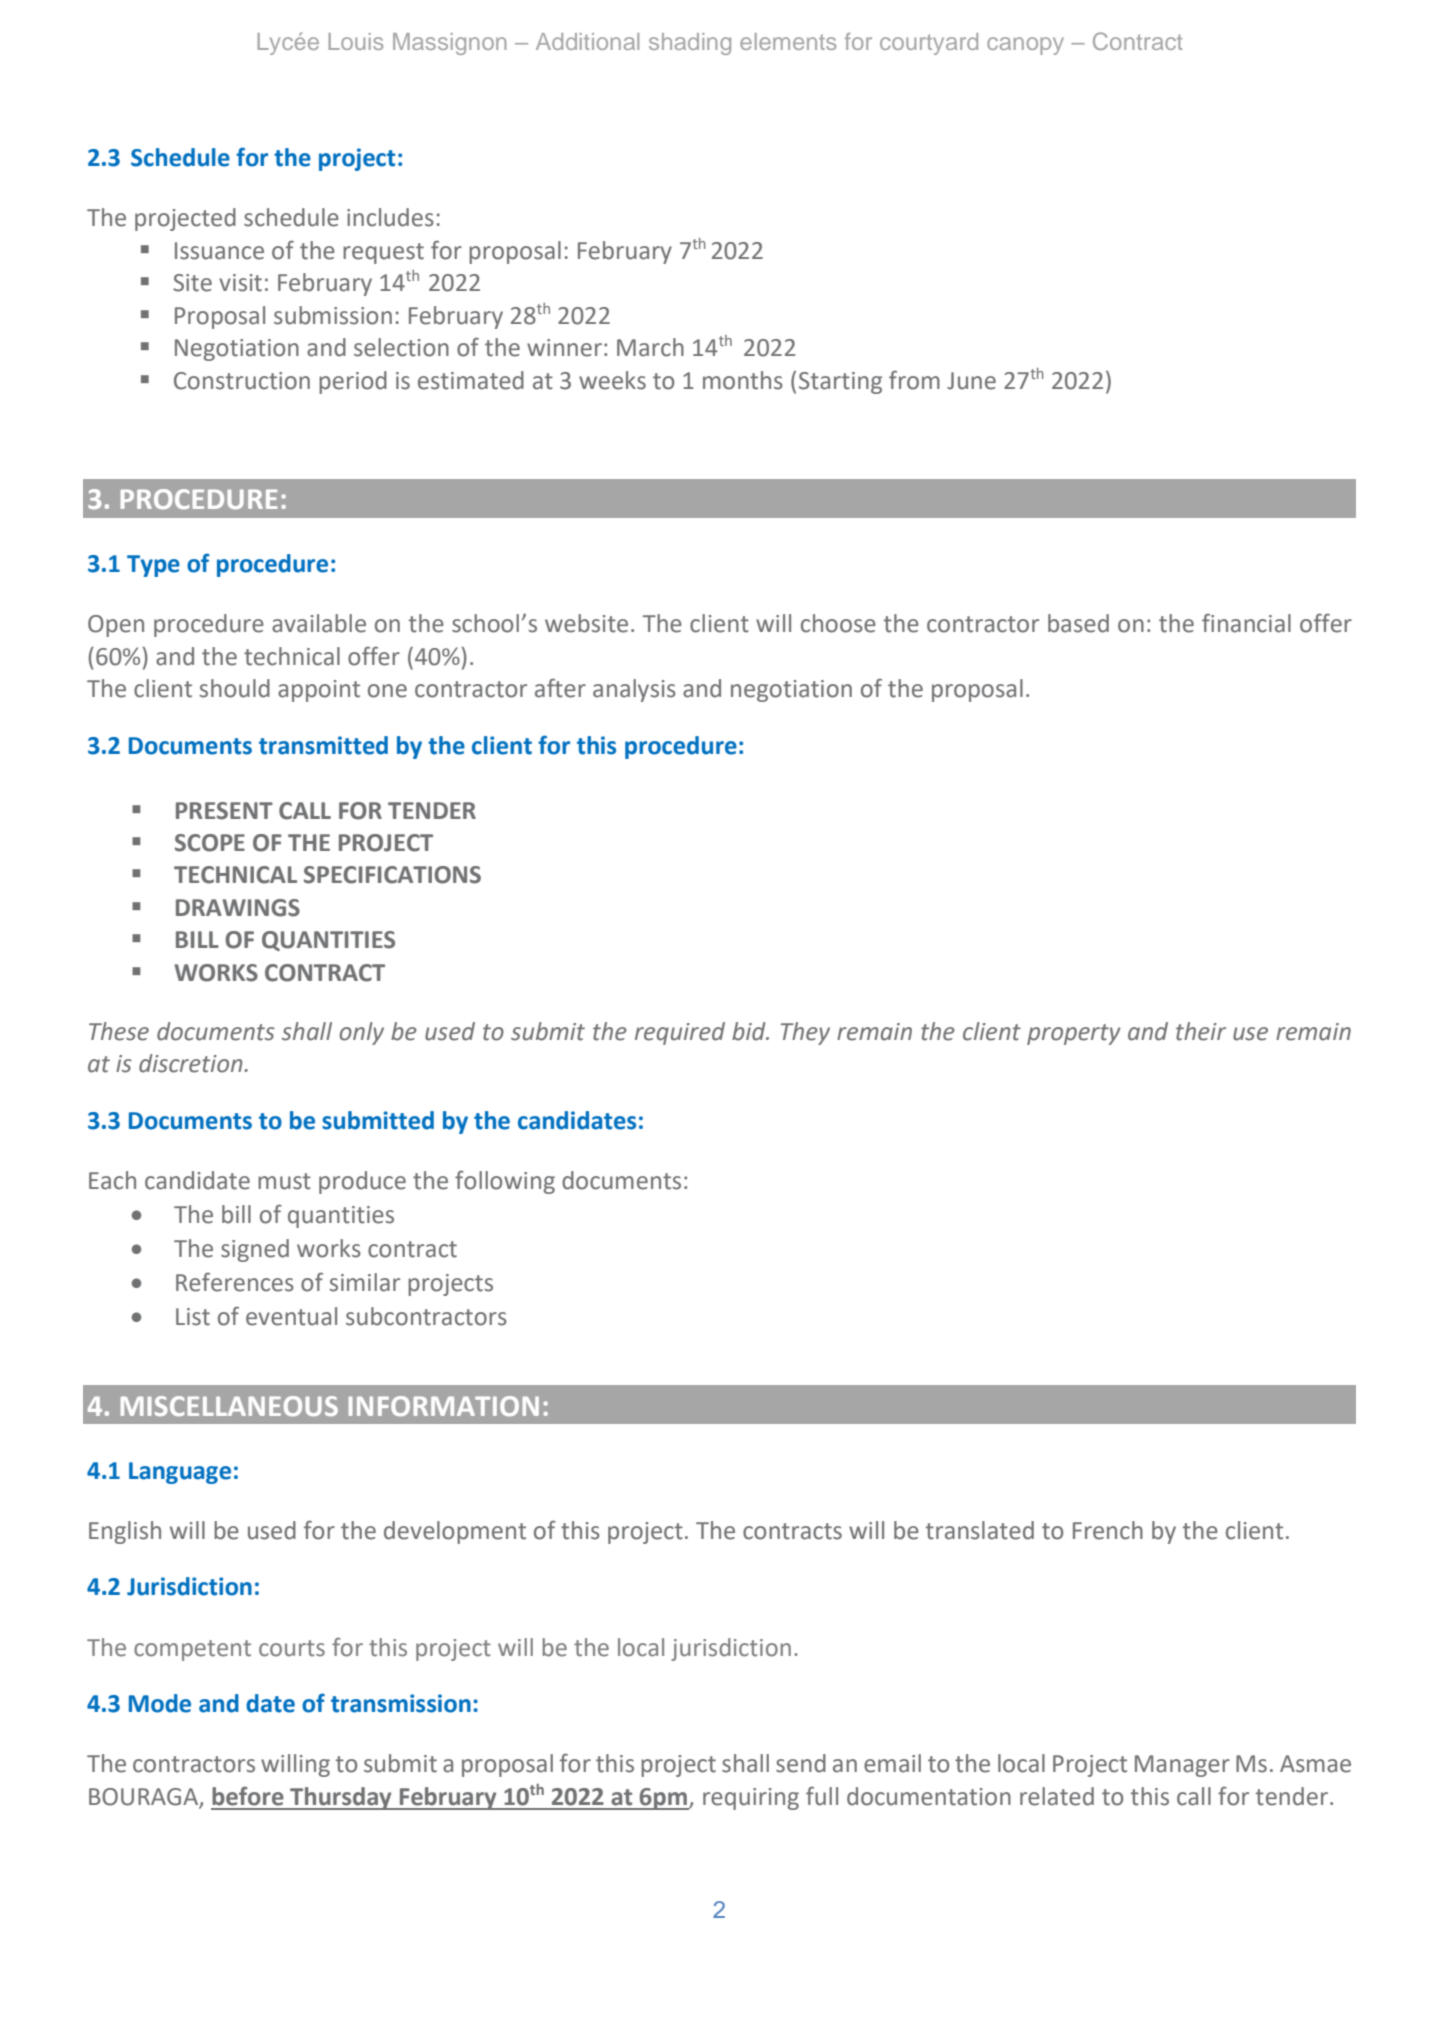 The height and width of the page is (2036, 1439). Describe the element at coordinates (160, 1703) in the page. I see `Mode` at that location.
